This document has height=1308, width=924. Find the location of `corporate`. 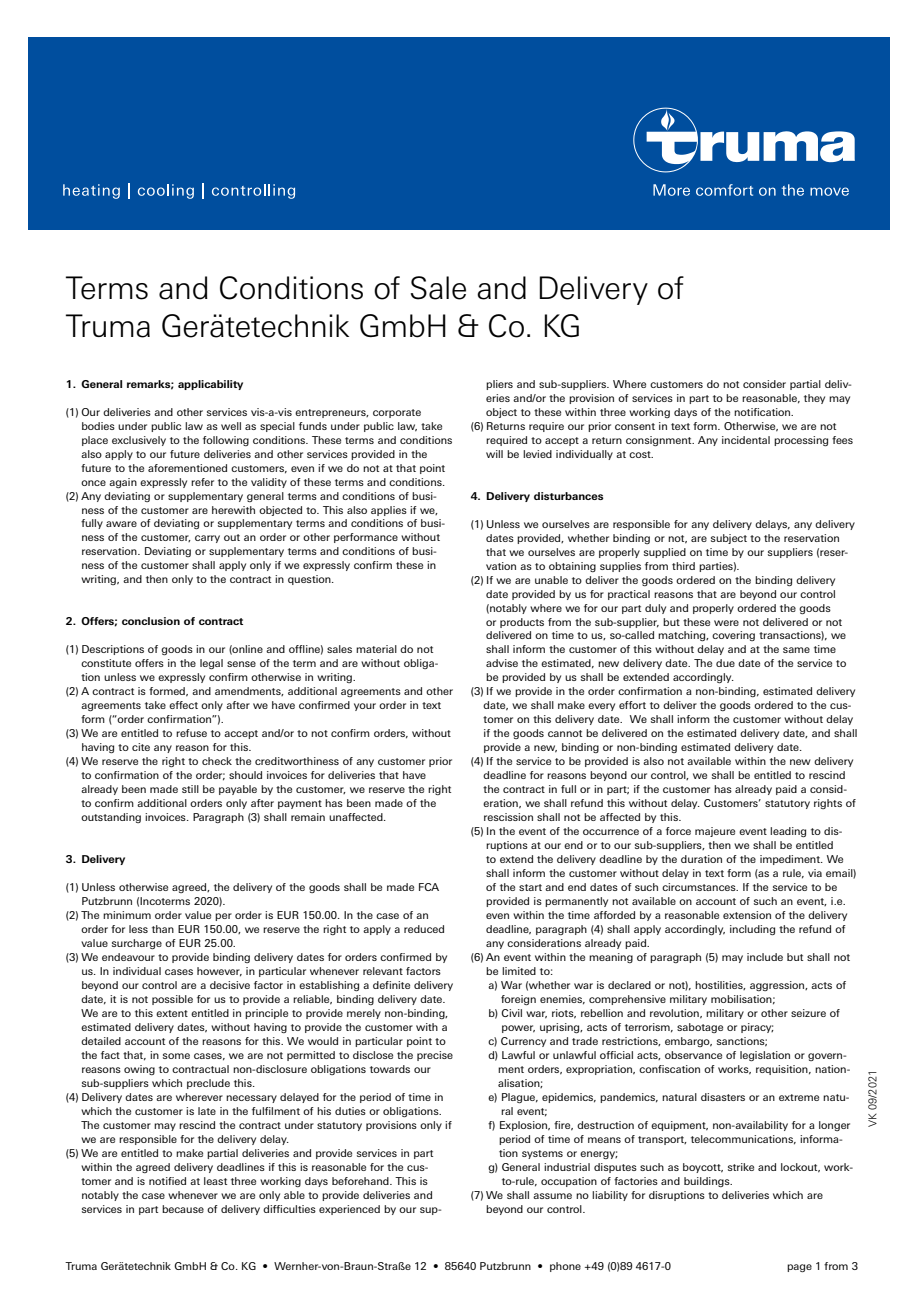

corporate is located at coordinates (397, 413).
